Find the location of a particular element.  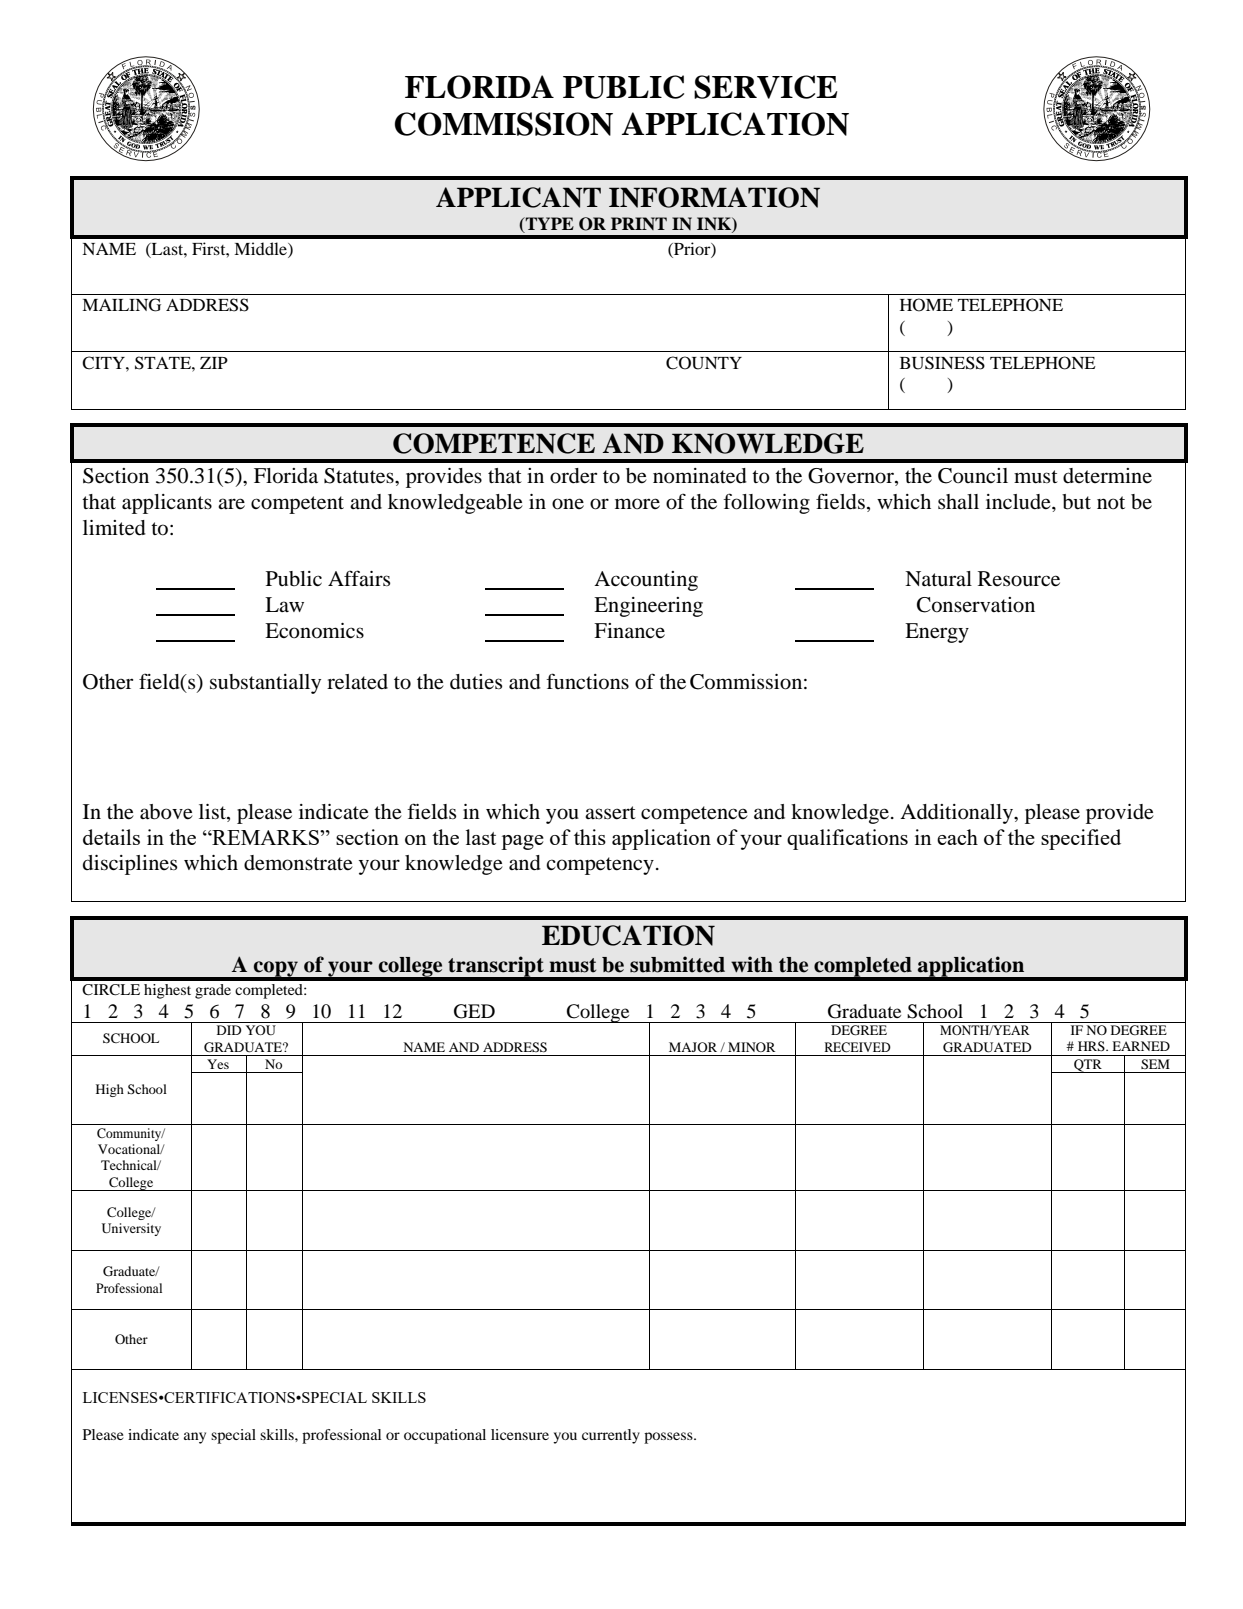

INFORMATION is located at coordinates (714, 197).
